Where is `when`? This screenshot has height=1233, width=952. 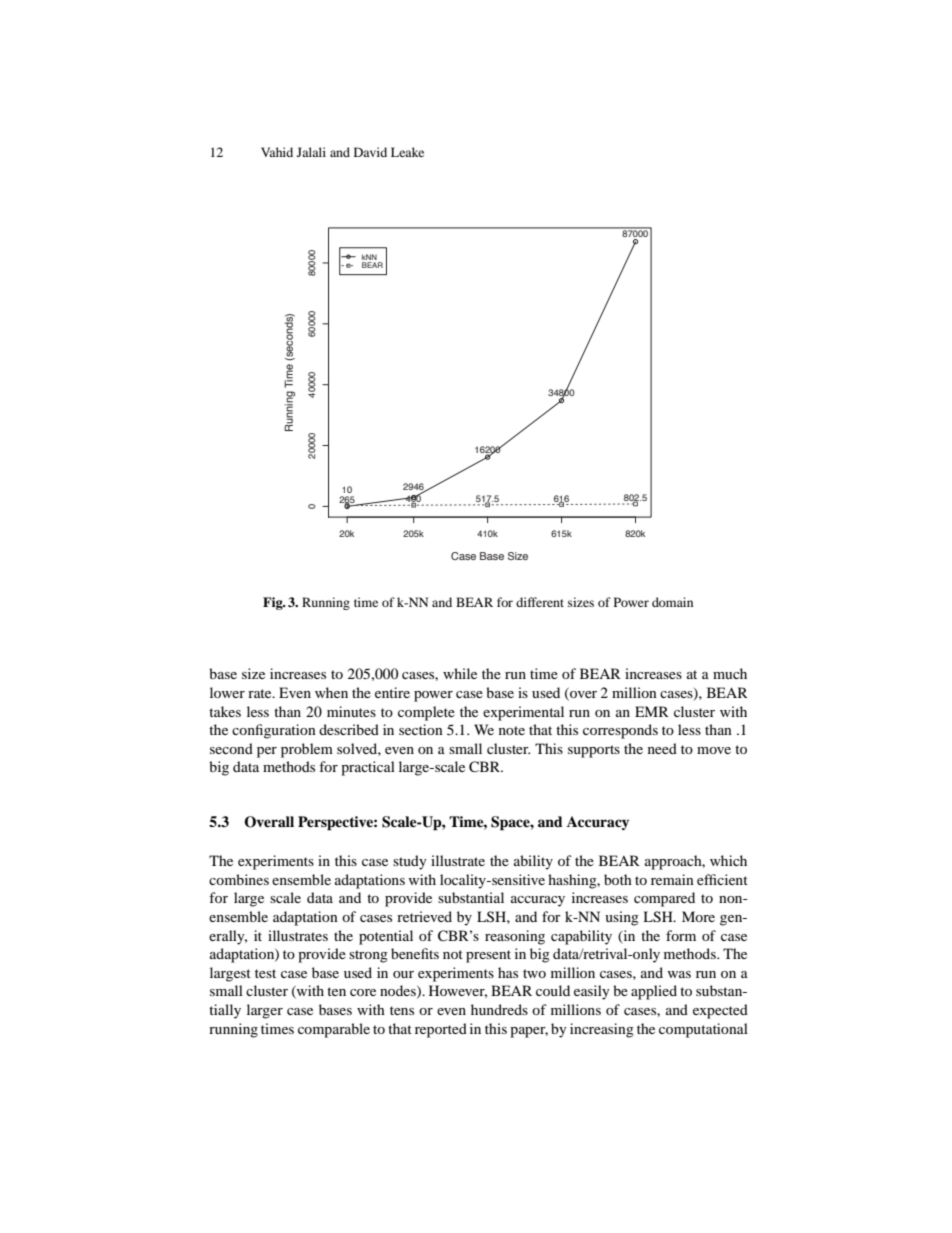
when is located at coordinates (331, 692).
